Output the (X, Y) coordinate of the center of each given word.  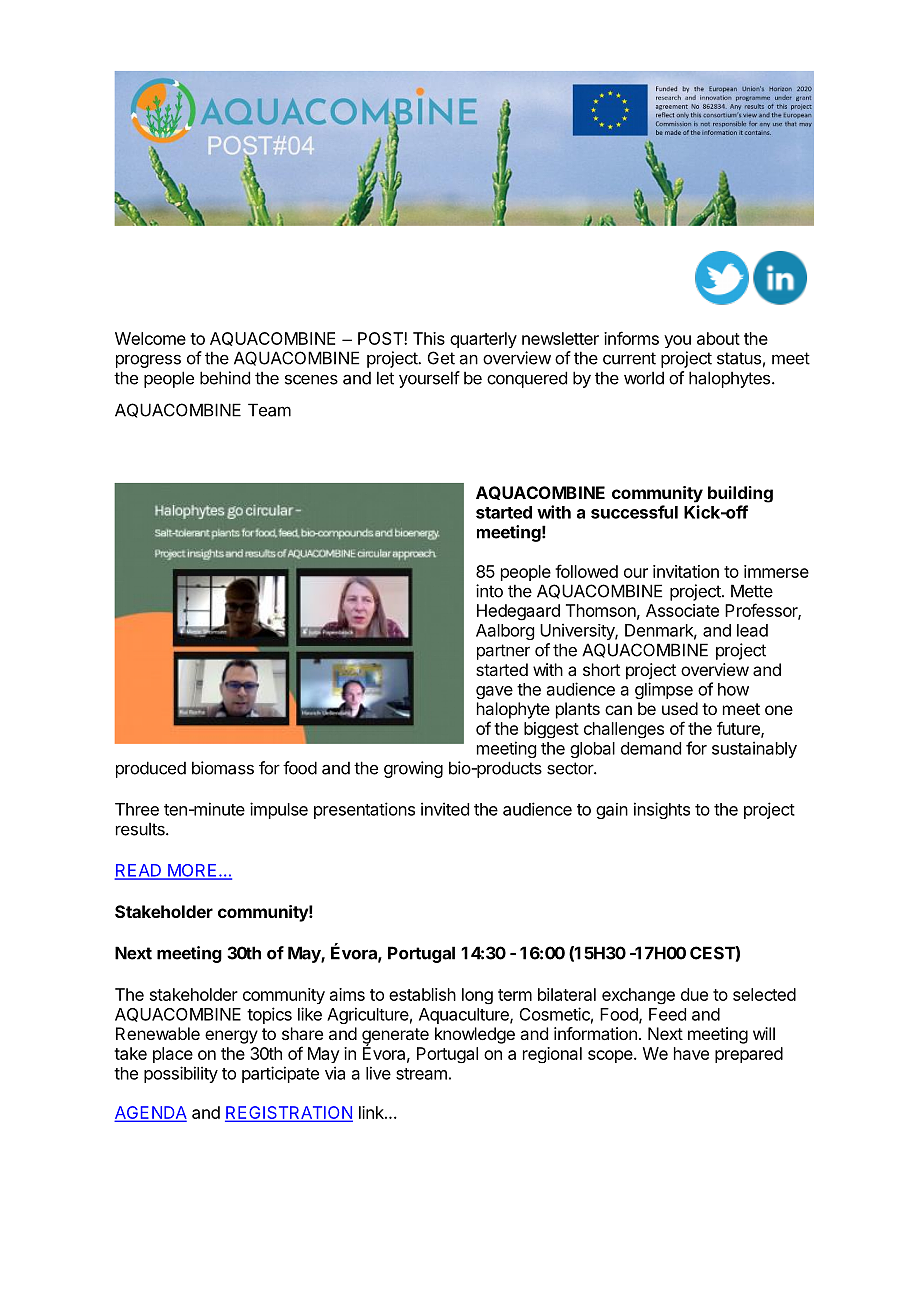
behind (225, 378)
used (680, 708)
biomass (223, 768)
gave (494, 692)
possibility (181, 1074)
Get (441, 358)
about (718, 338)
